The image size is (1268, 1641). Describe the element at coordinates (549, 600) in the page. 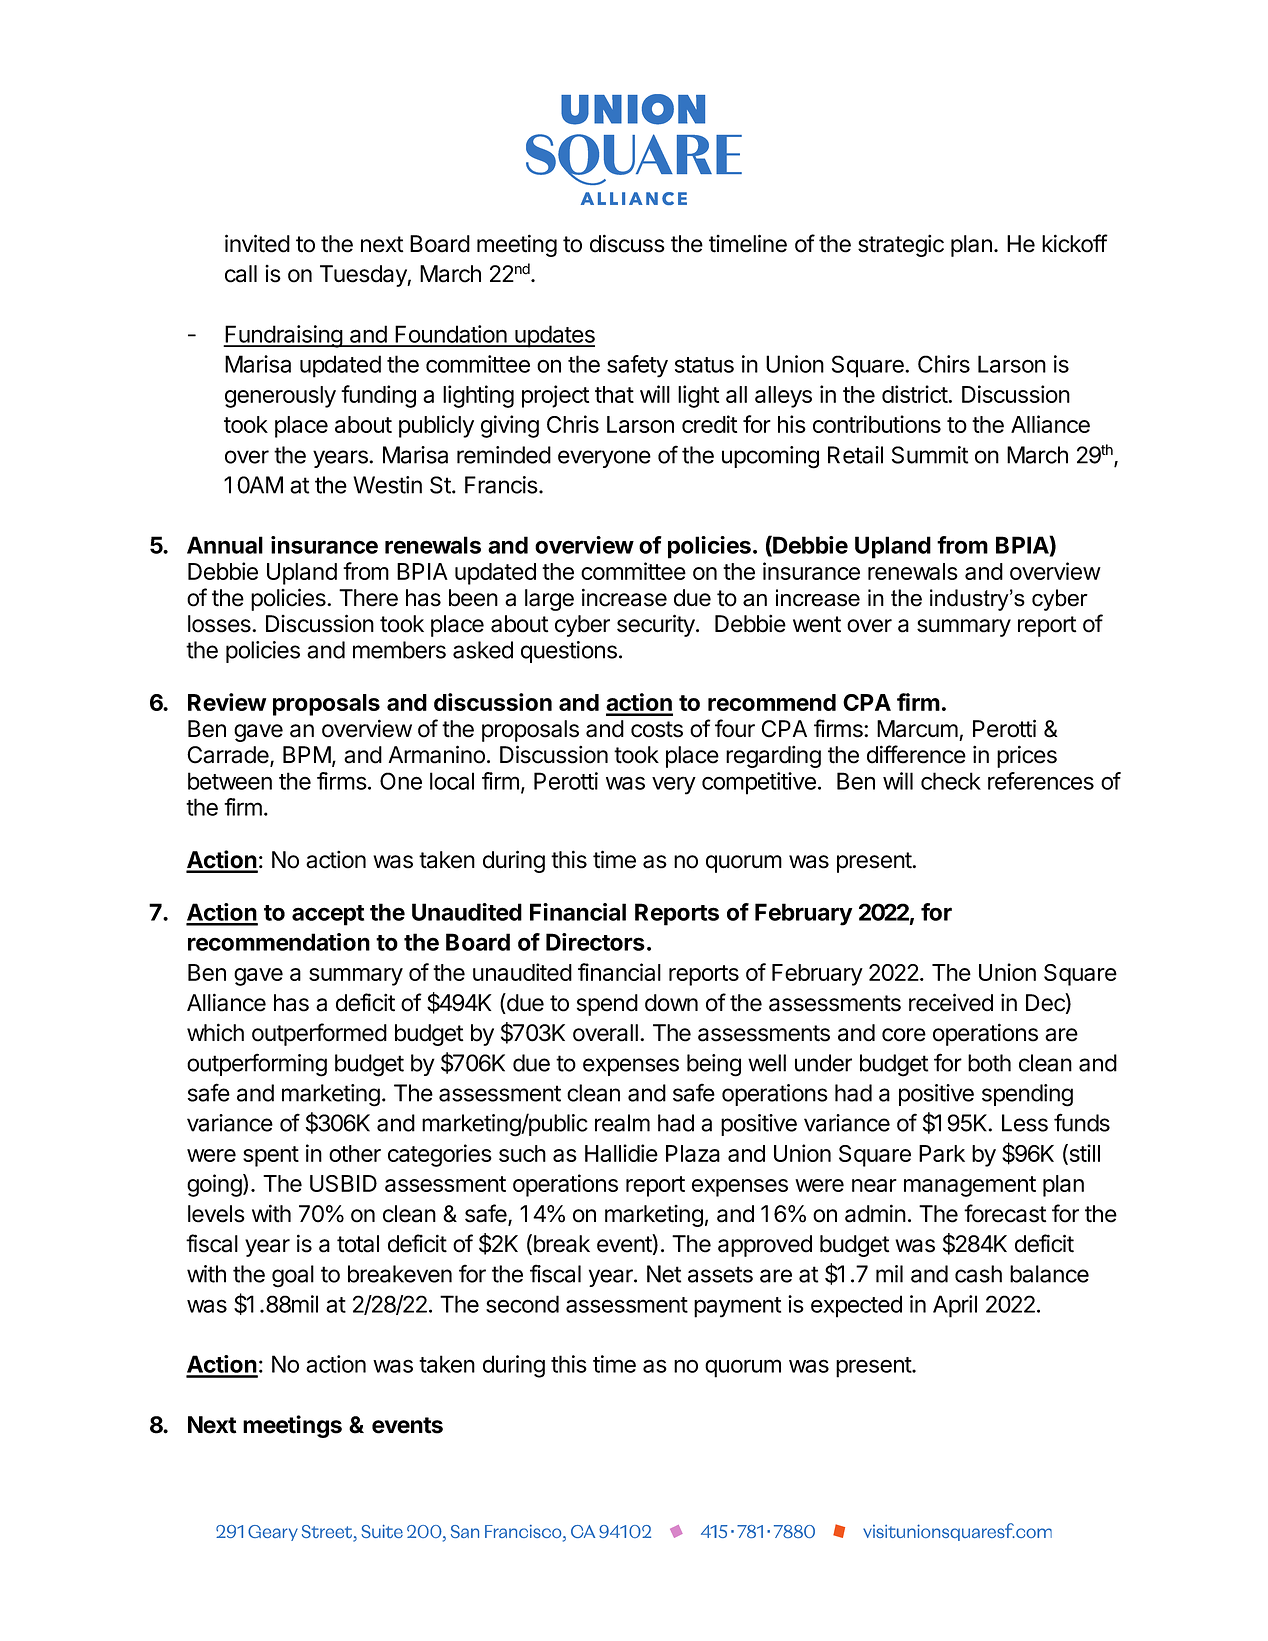

I see `large` at that location.
